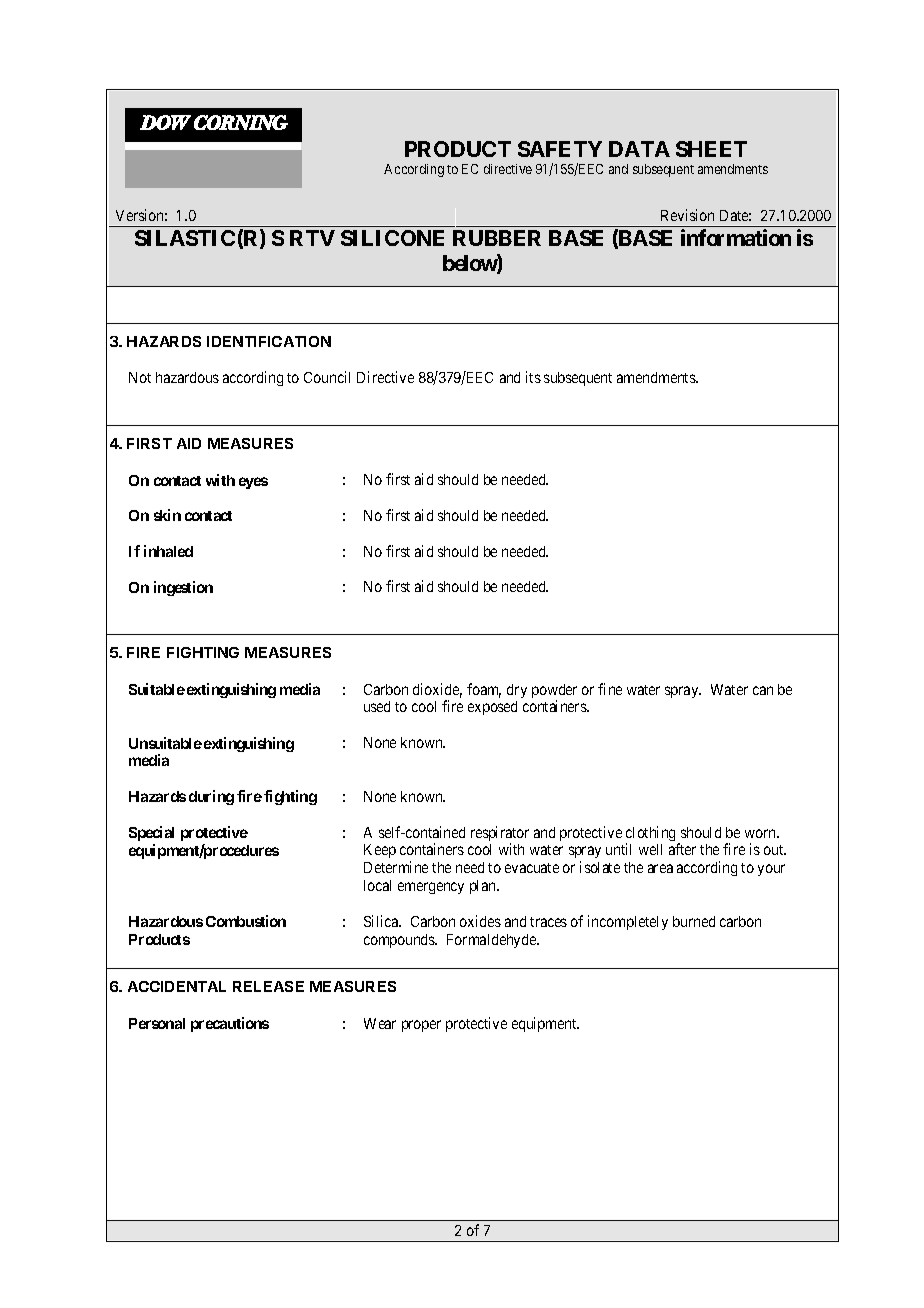  I want to click on SHEET, so click(711, 149).
